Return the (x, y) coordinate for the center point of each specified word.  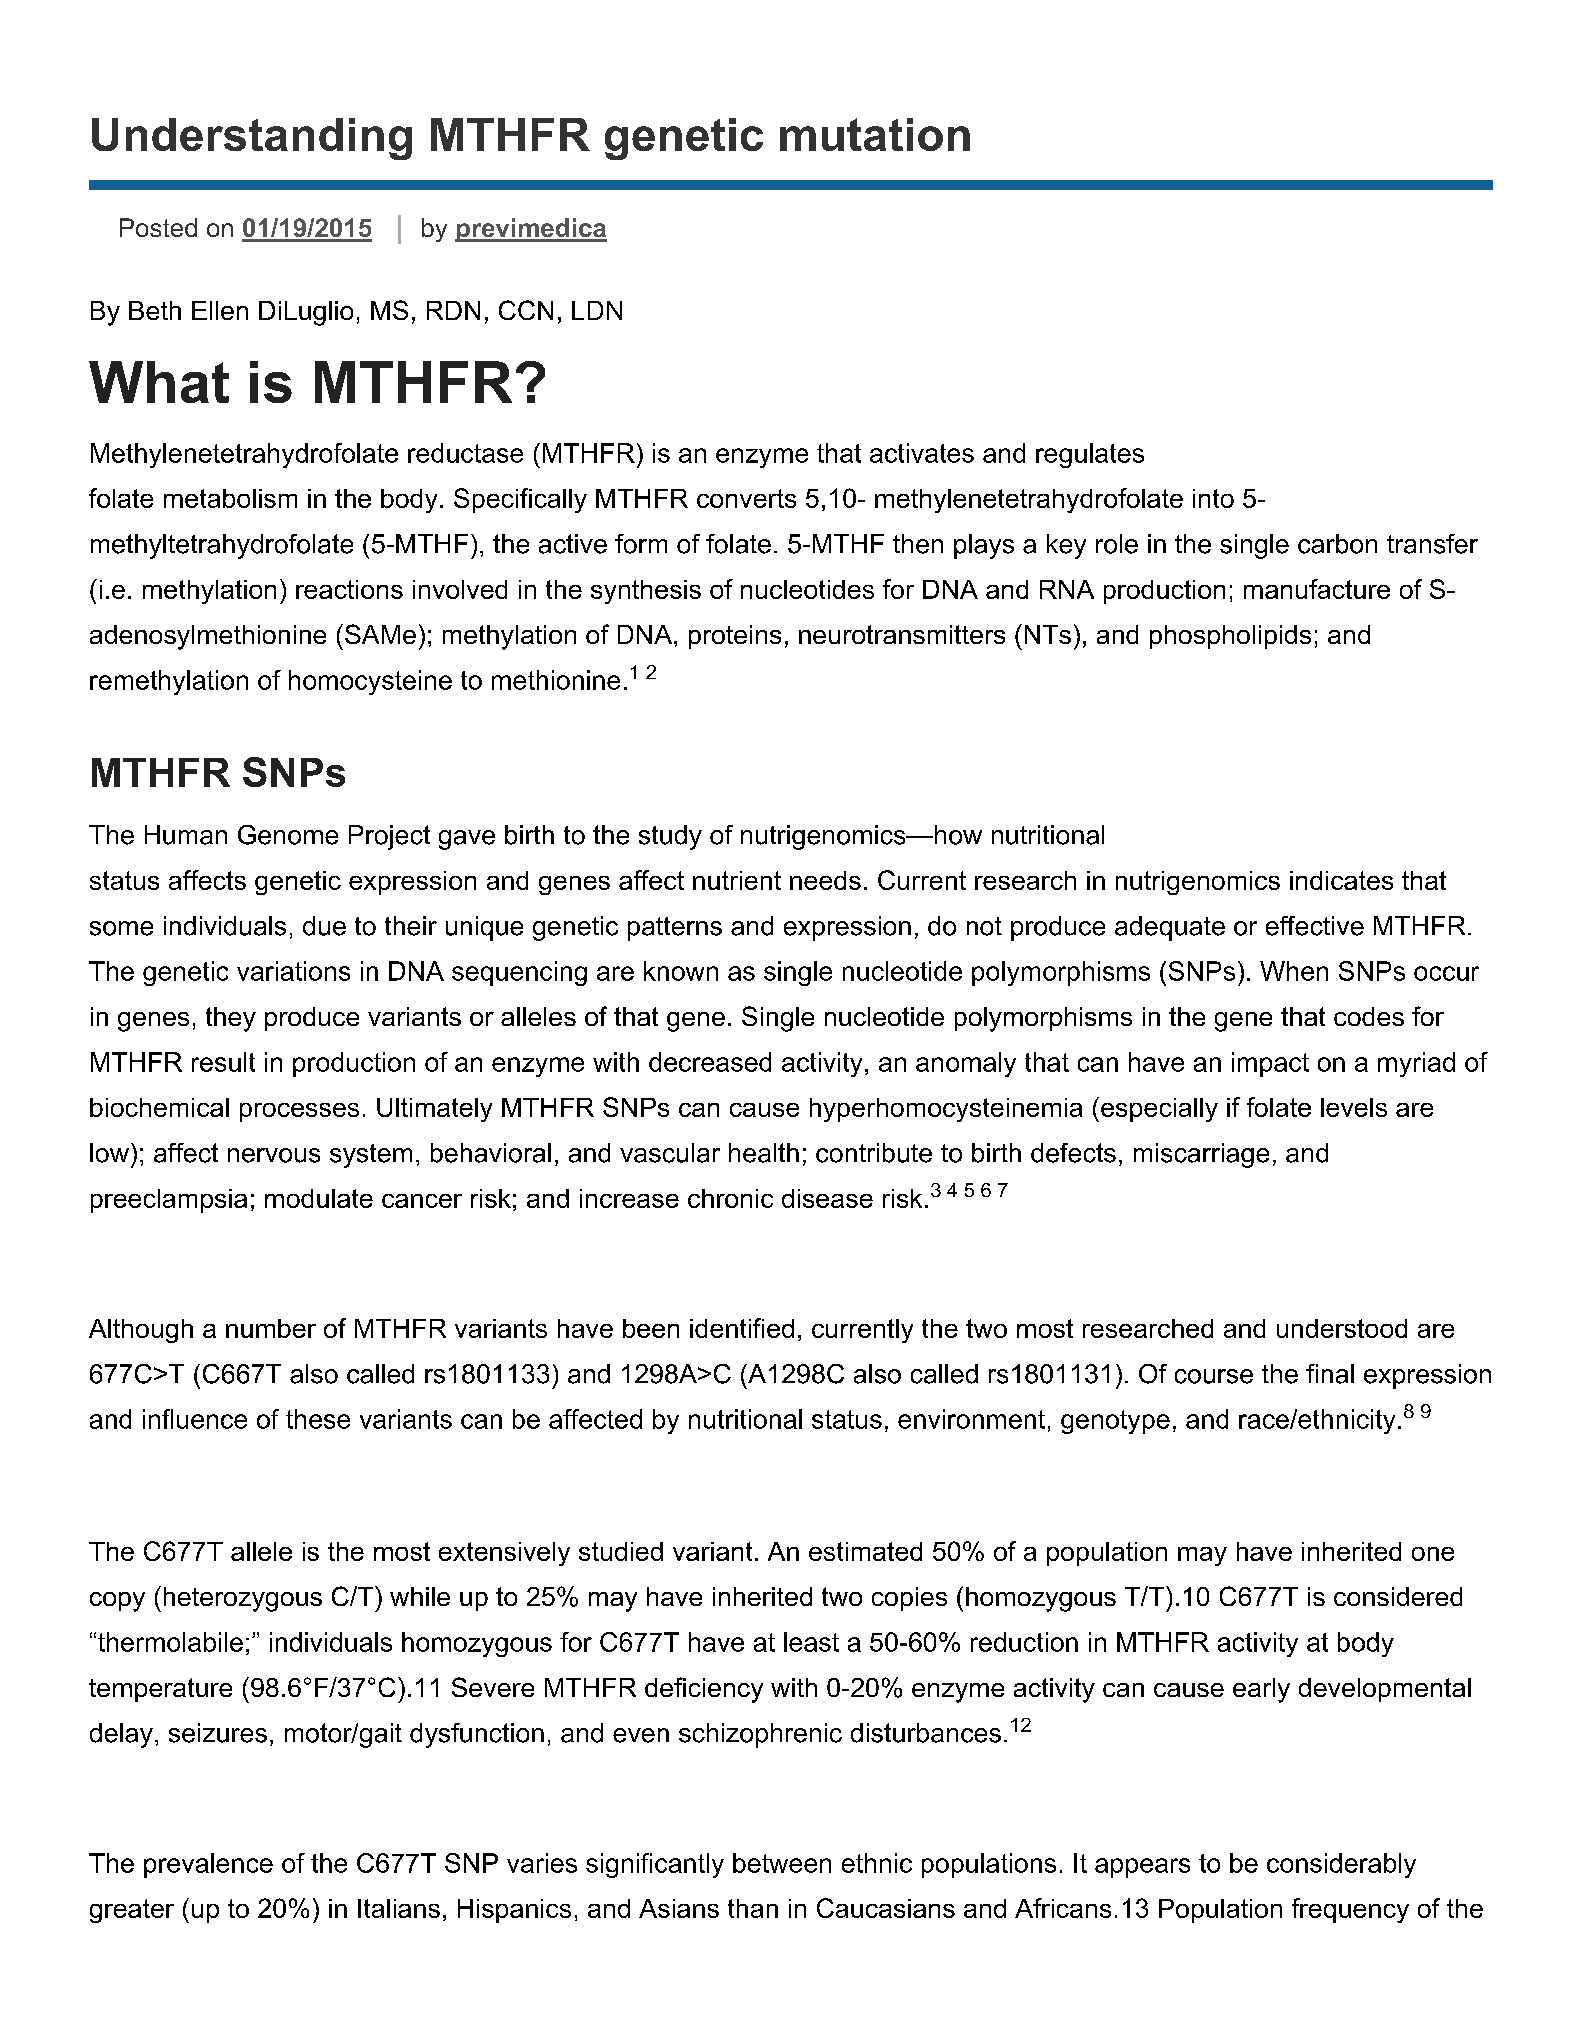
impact (1270, 1064)
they (231, 1019)
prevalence (208, 1865)
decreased (710, 1062)
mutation (875, 134)
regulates (1090, 455)
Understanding (252, 139)
